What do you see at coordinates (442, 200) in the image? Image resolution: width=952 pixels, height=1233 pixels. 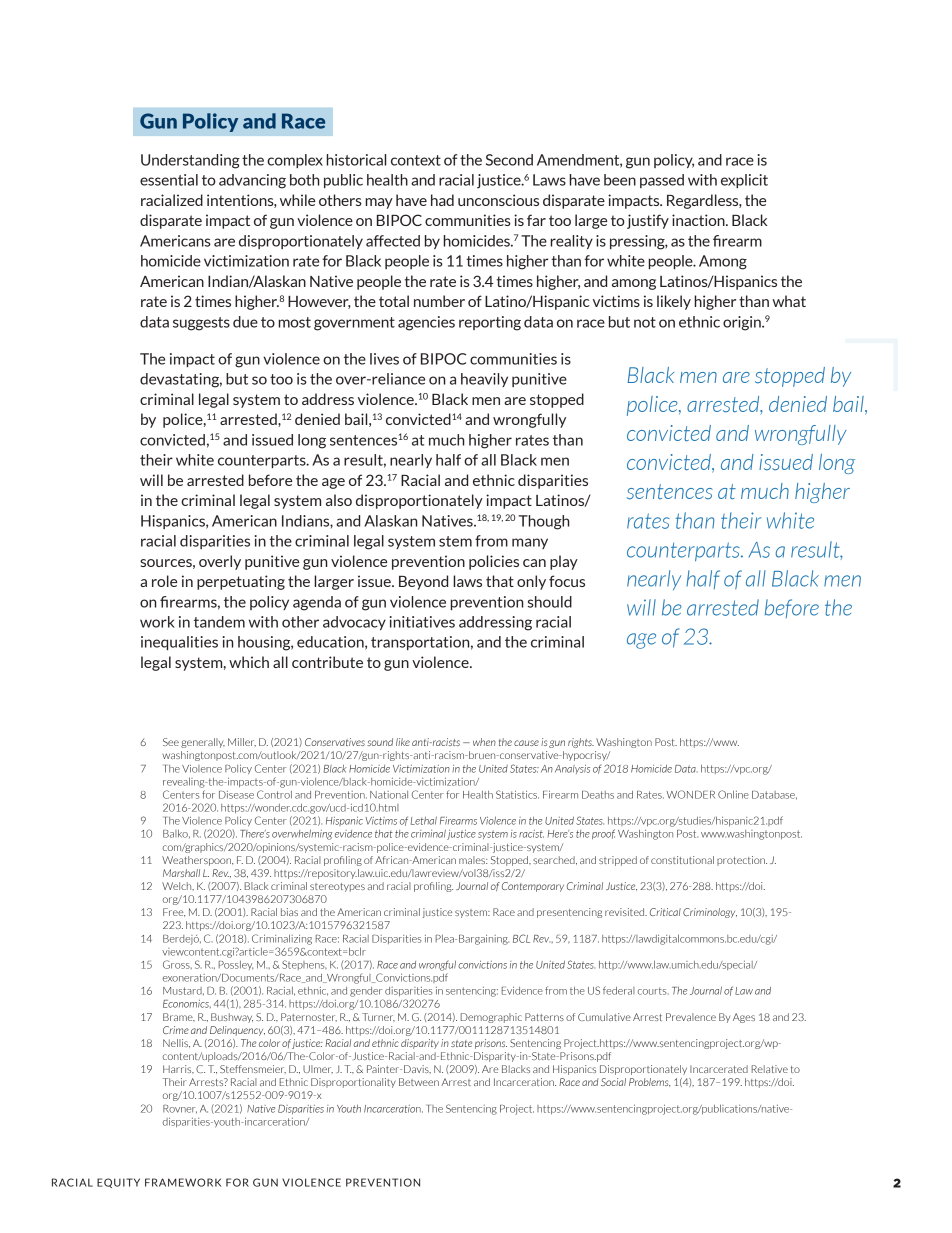 I see `had` at bounding box center [442, 200].
